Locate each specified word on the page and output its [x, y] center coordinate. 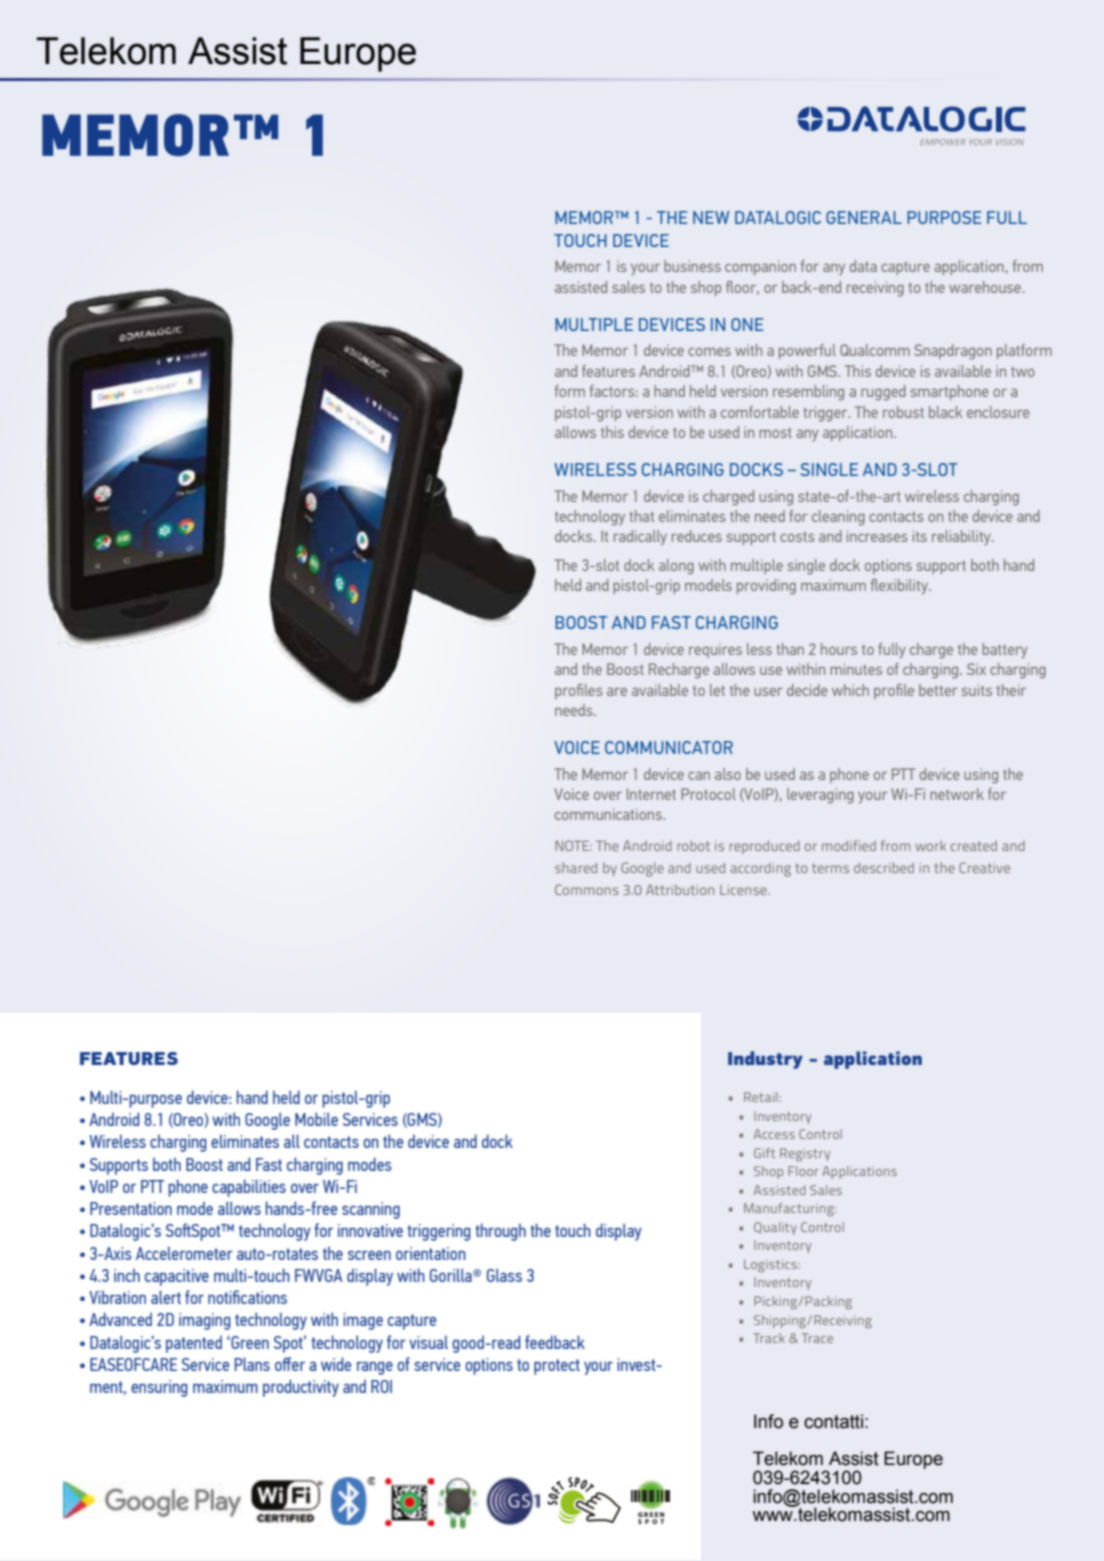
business [692, 266]
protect [557, 1367]
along [676, 566]
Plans [252, 1364]
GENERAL [864, 217]
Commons [587, 889]
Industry [765, 1060]
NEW [711, 217]
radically [640, 537]
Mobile [316, 1119]
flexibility [901, 586]
